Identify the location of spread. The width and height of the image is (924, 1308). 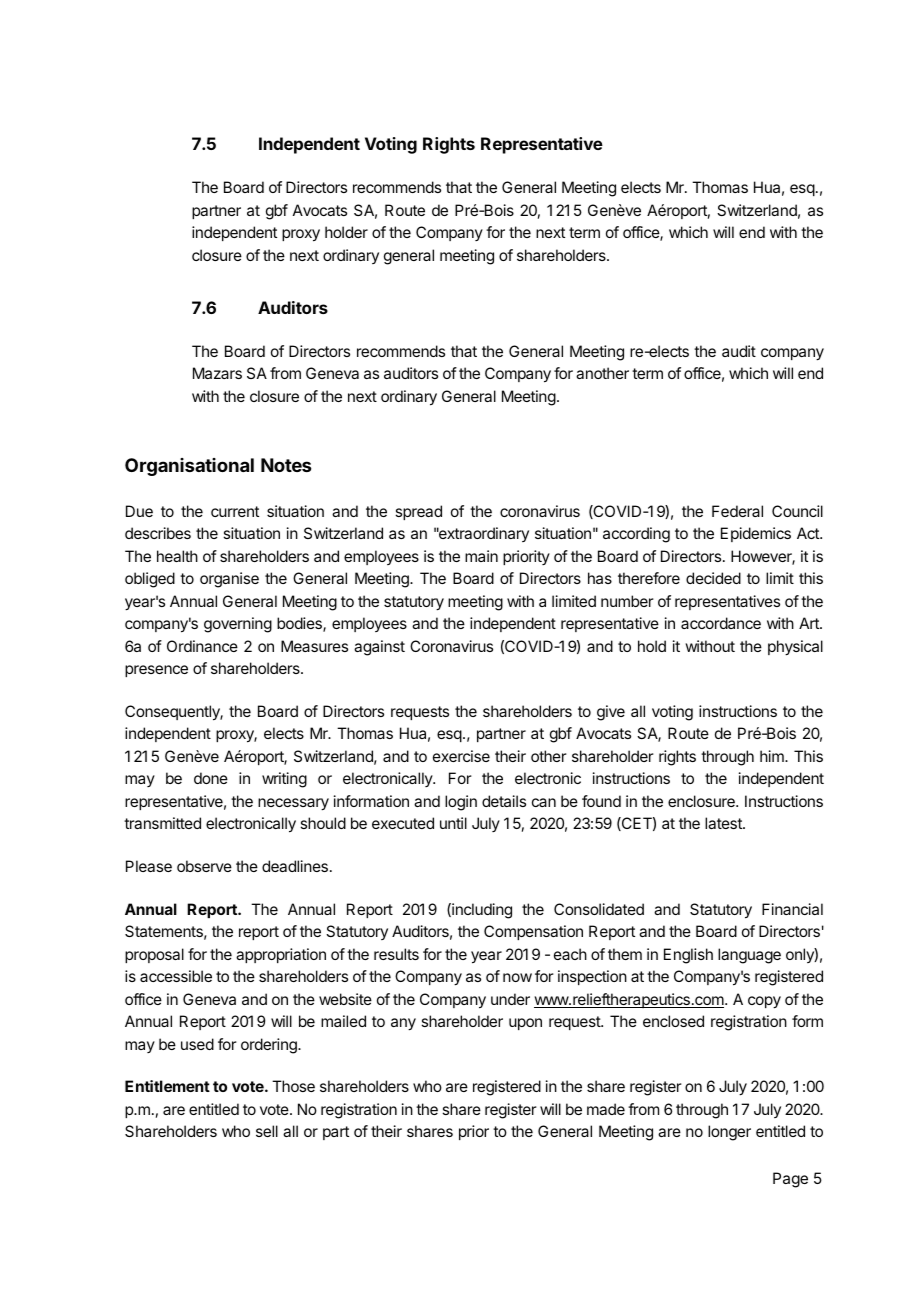
(418, 512).
